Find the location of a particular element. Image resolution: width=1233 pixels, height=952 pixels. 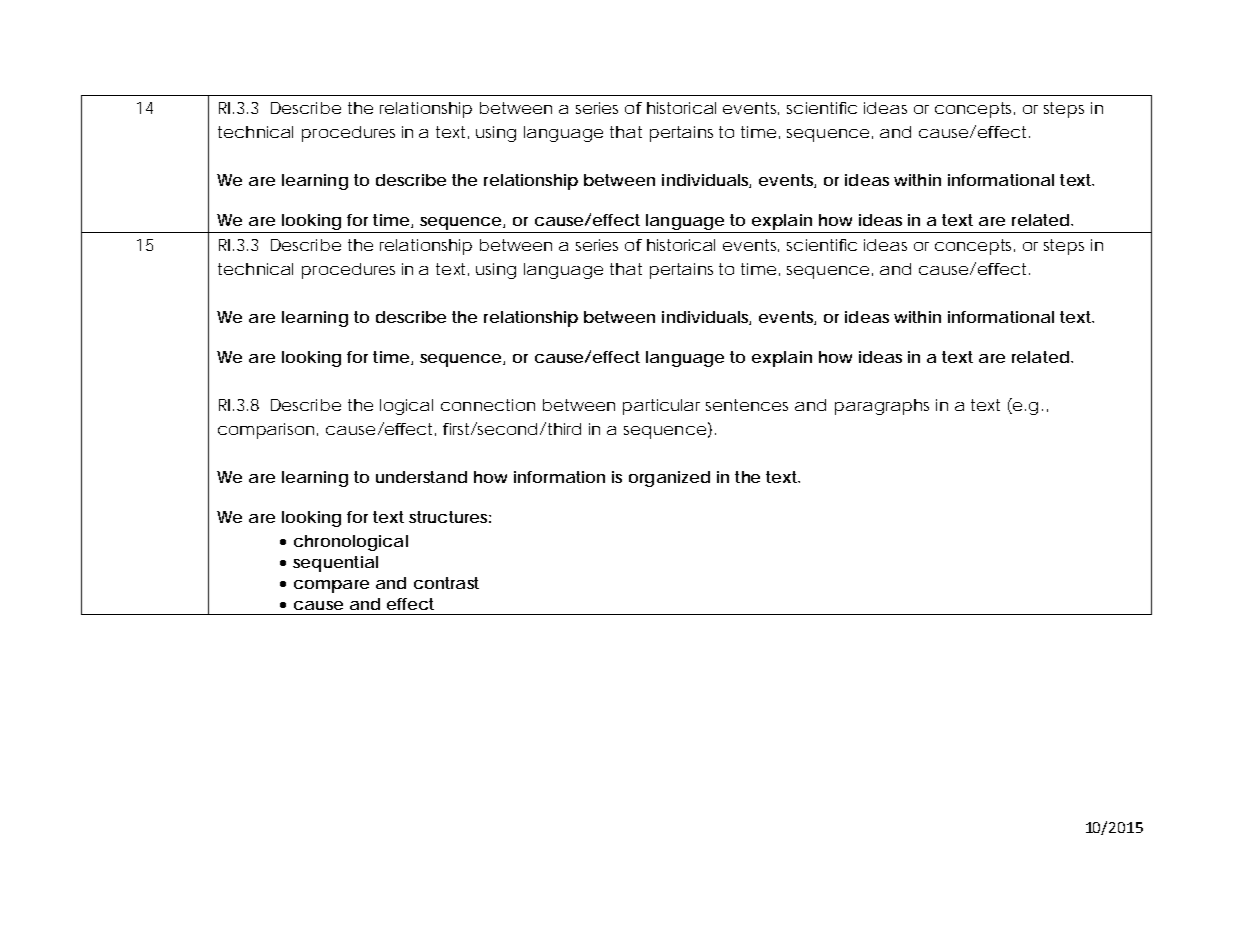

connection is located at coordinates (488, 405).
